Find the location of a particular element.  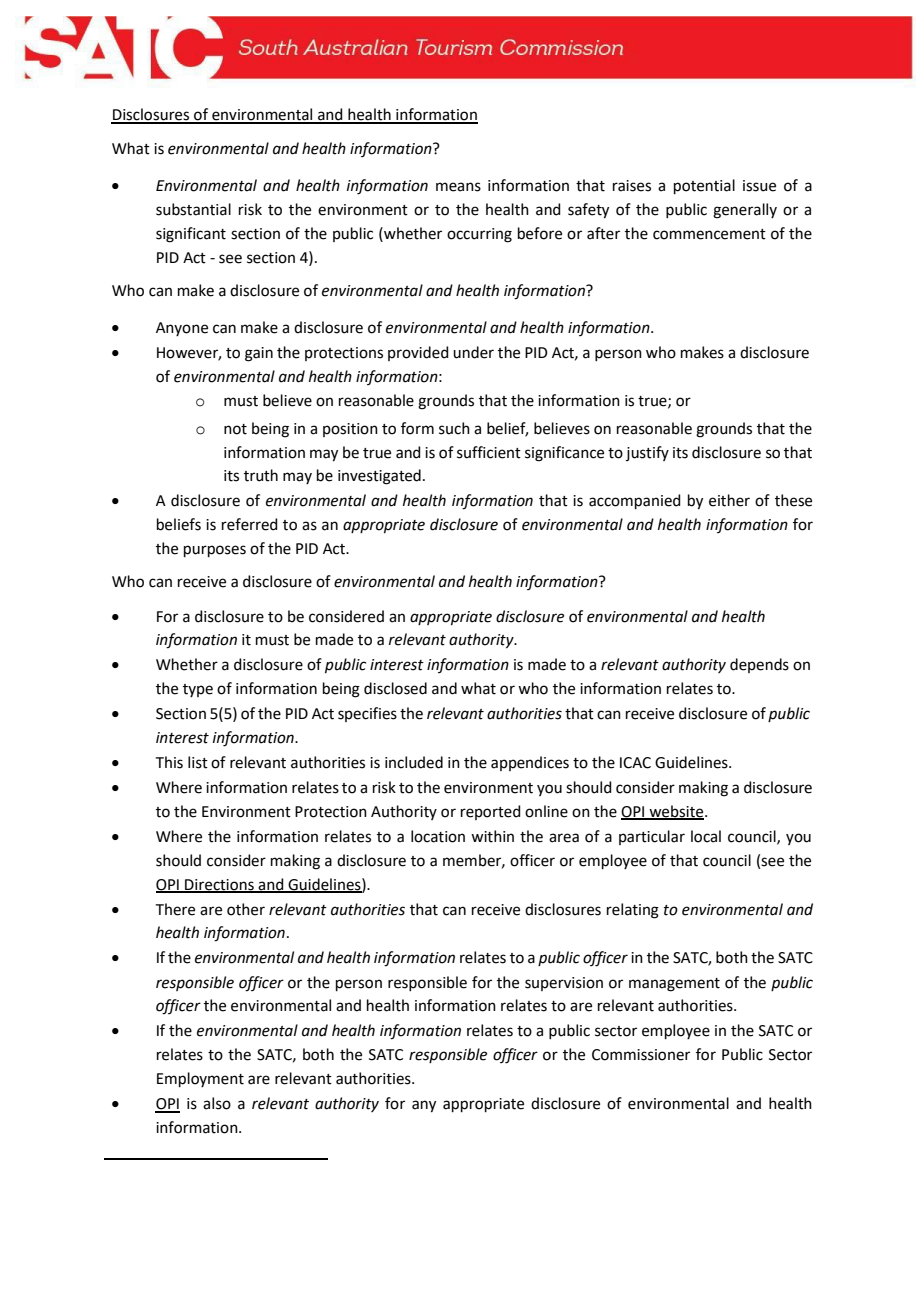

occurring is located at coordinates (479, 235).
